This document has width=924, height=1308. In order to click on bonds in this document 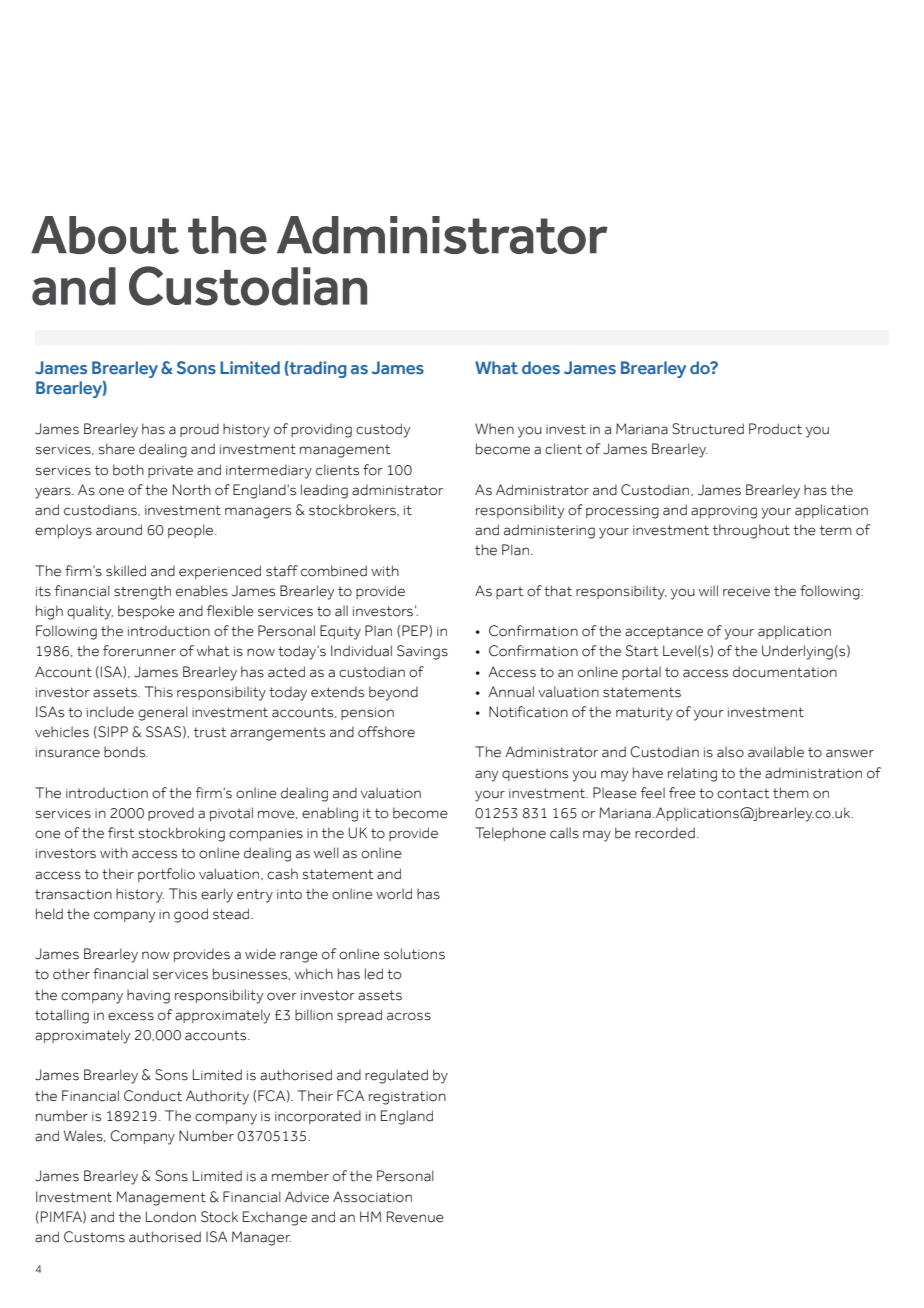, I will do `click(126, 752)`.
